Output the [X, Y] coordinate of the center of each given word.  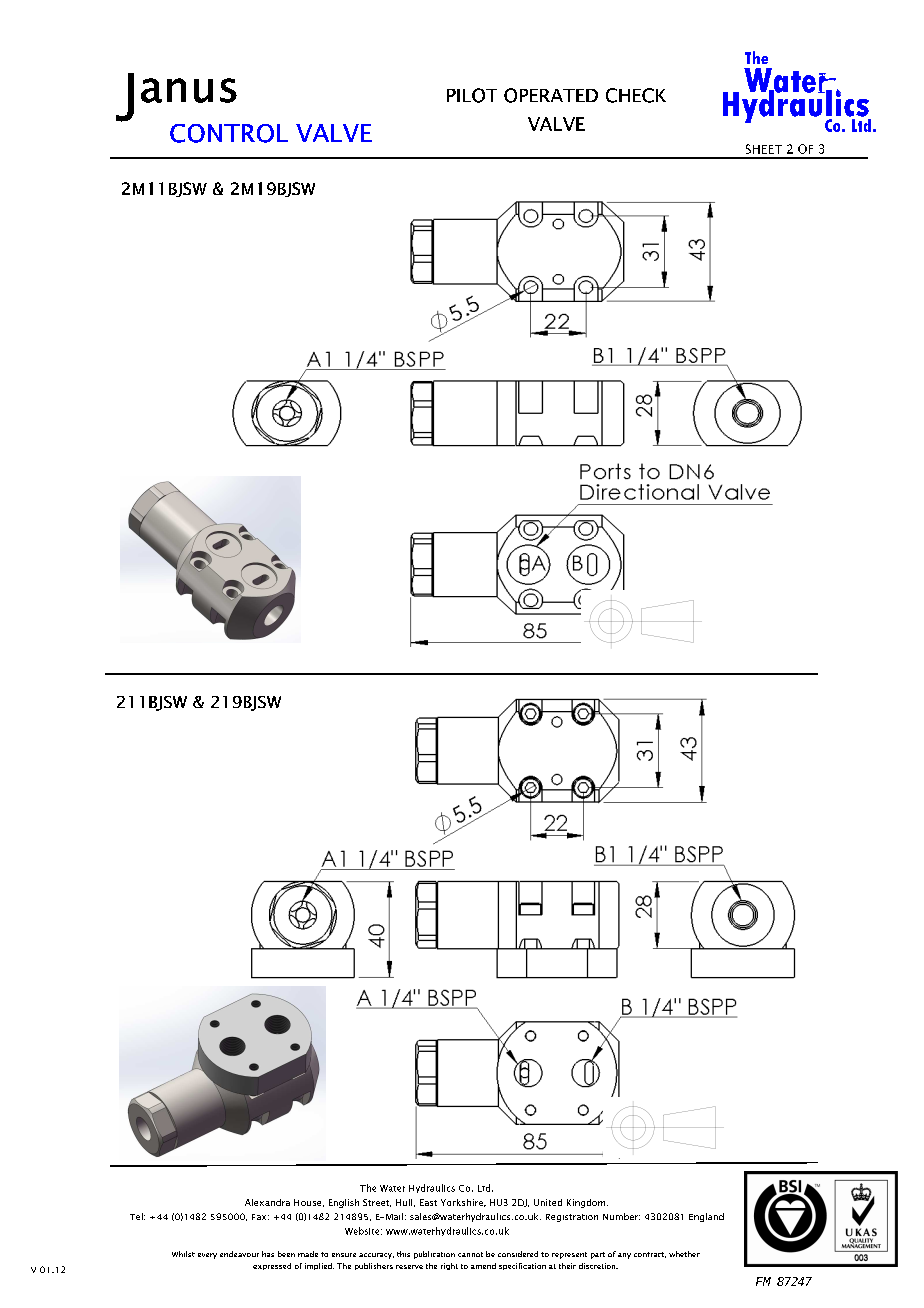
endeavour [239, 1254]
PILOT [472, 95]
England [706, 1217]
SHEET [764, 149]
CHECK [636, 95]
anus [189, 90]
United [548, 1202]
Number [621, 1216]
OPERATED [551, 95]
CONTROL [229, 133]
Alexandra [267, 1202]
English [344, 1203]
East [428, 1202]
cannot [470, 1254]
